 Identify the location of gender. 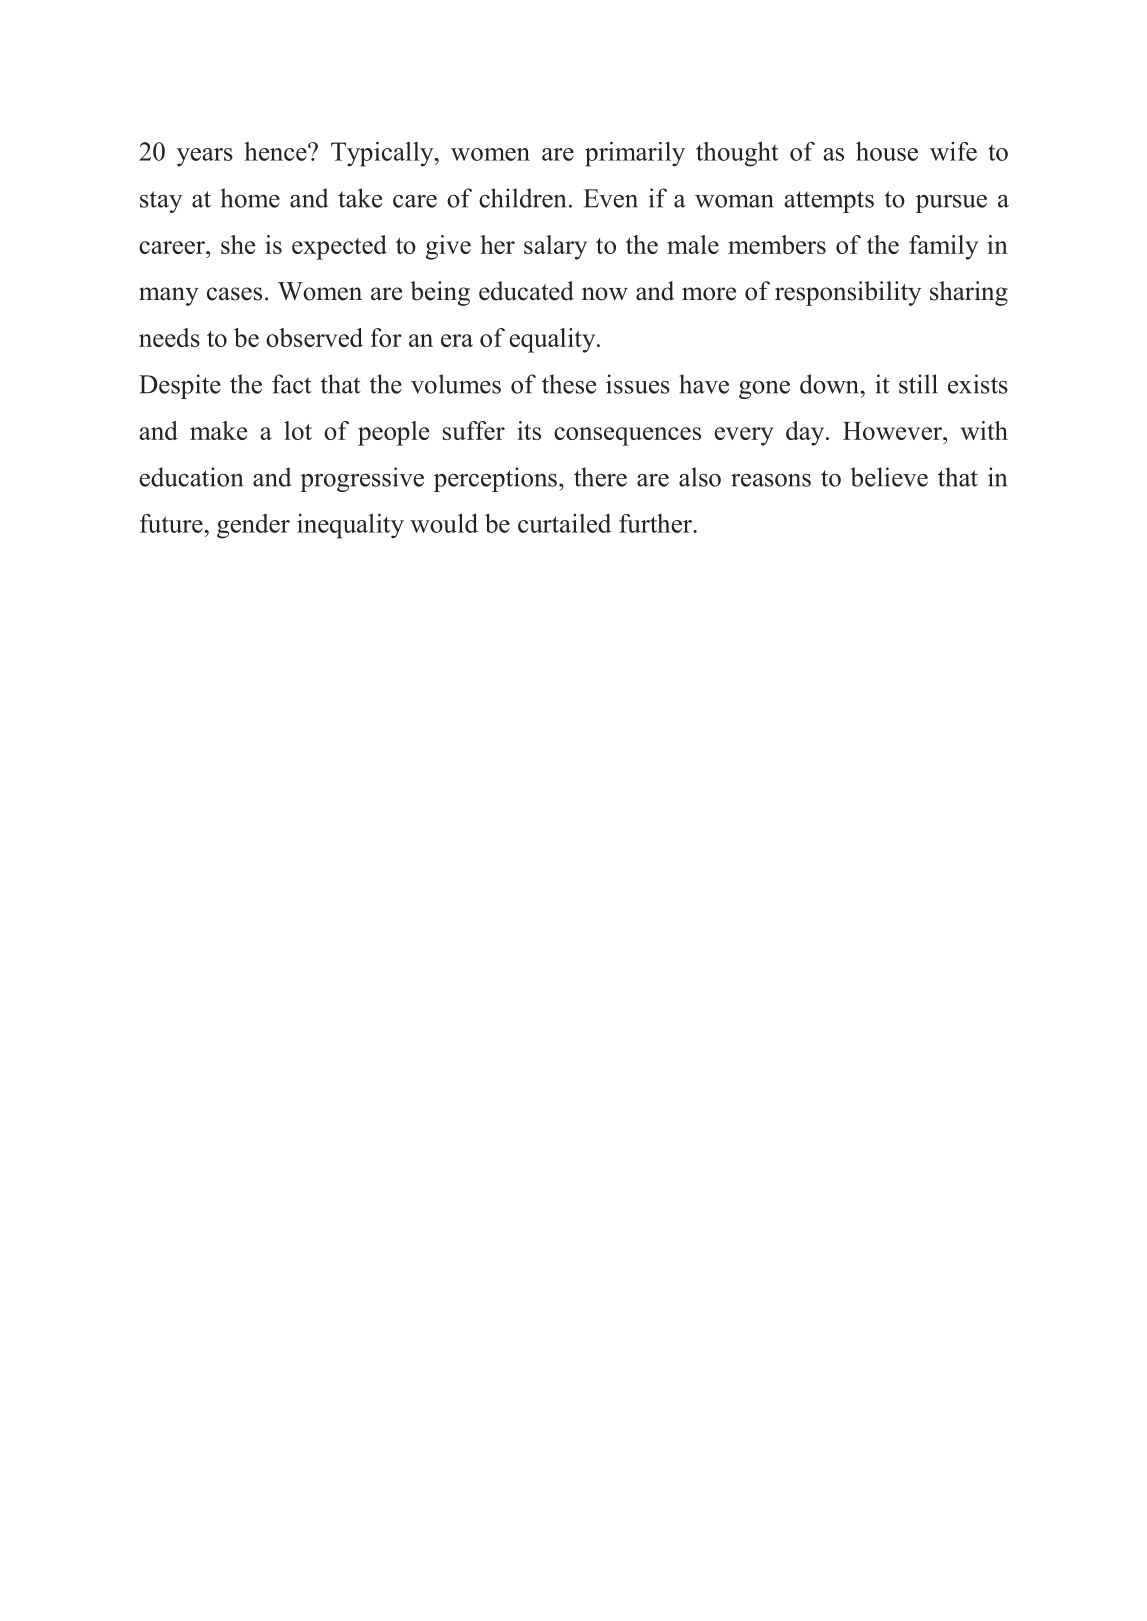
(253, 526).
